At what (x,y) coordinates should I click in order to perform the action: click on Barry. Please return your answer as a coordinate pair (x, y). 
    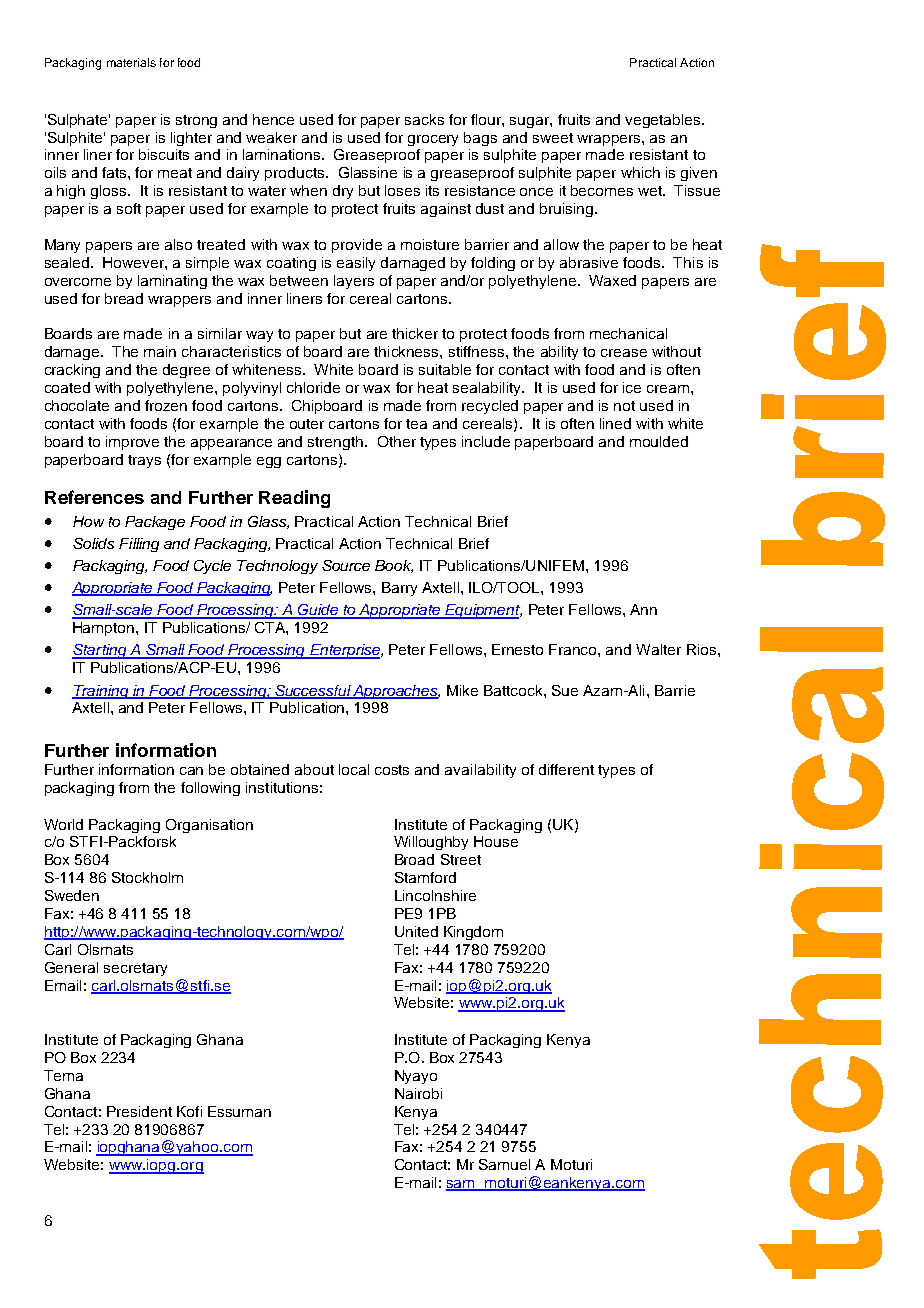
    Looking at the image, I should click on (399, 589).
